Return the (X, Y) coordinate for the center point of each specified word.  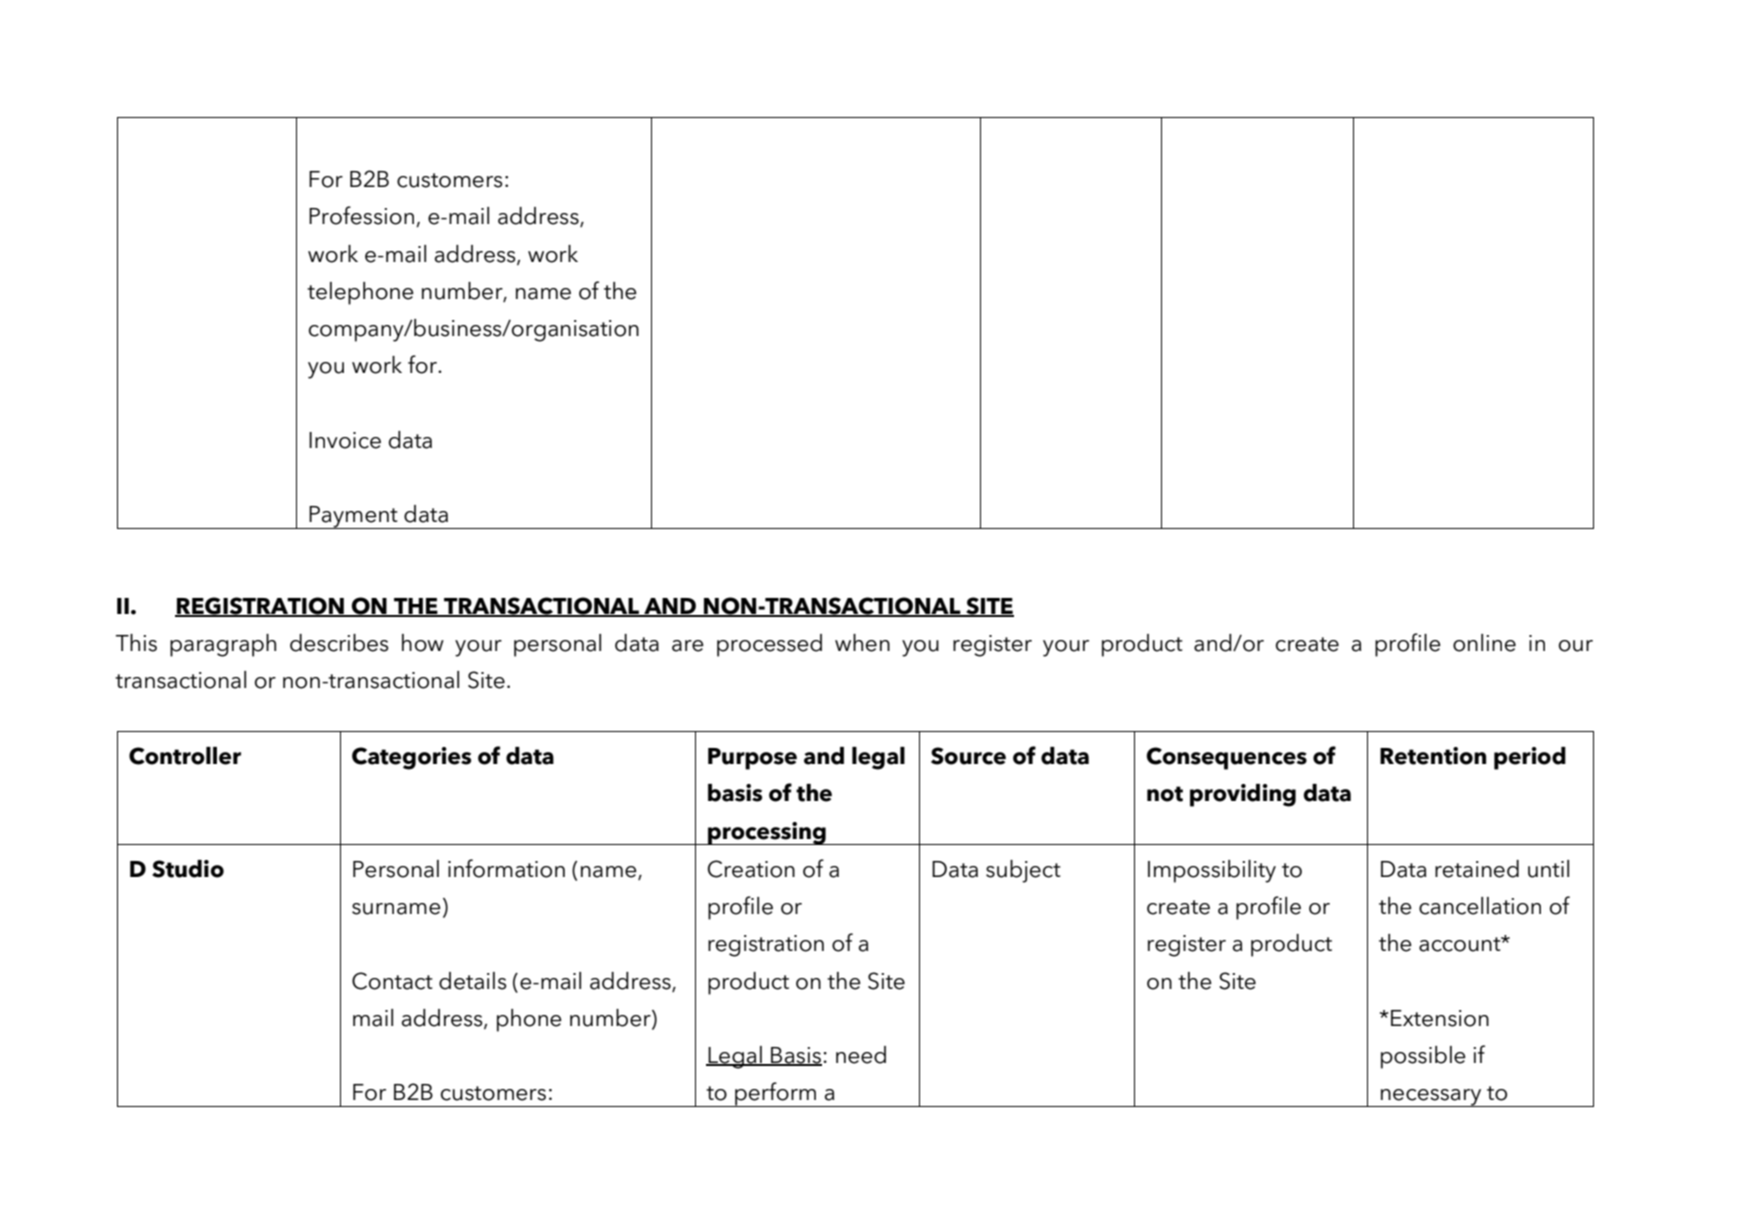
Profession (363, 216)
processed (769, 645)
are (688, 646)
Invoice (345, 440)
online (1484, 643)
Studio (188, 869)
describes (339, 643)
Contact (392, 981)
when (862, 643)
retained (1477, 869)
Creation (751, 869)
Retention (1433, 756)
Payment (353, 517)
